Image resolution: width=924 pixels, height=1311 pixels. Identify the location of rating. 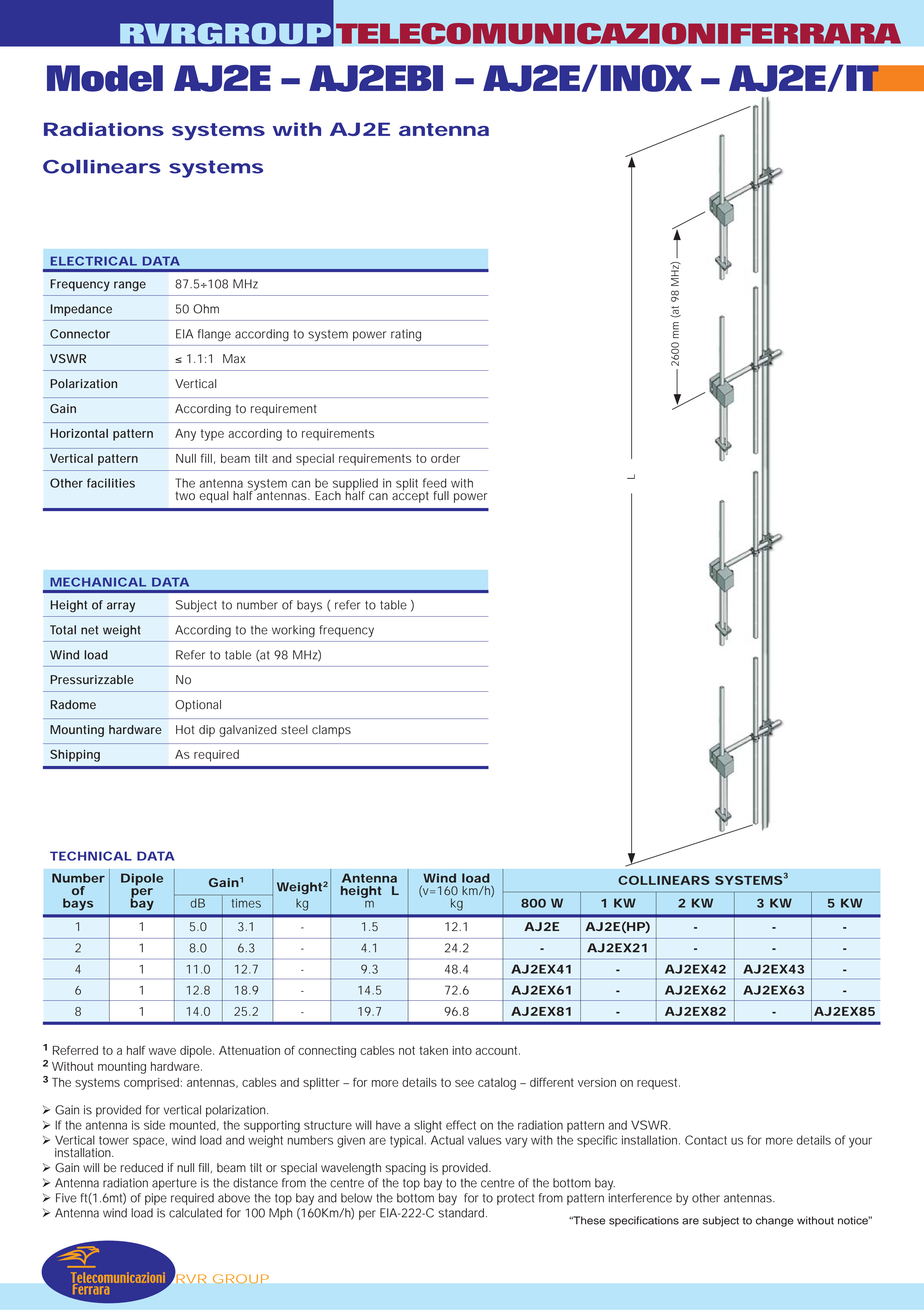
(406, 335).
